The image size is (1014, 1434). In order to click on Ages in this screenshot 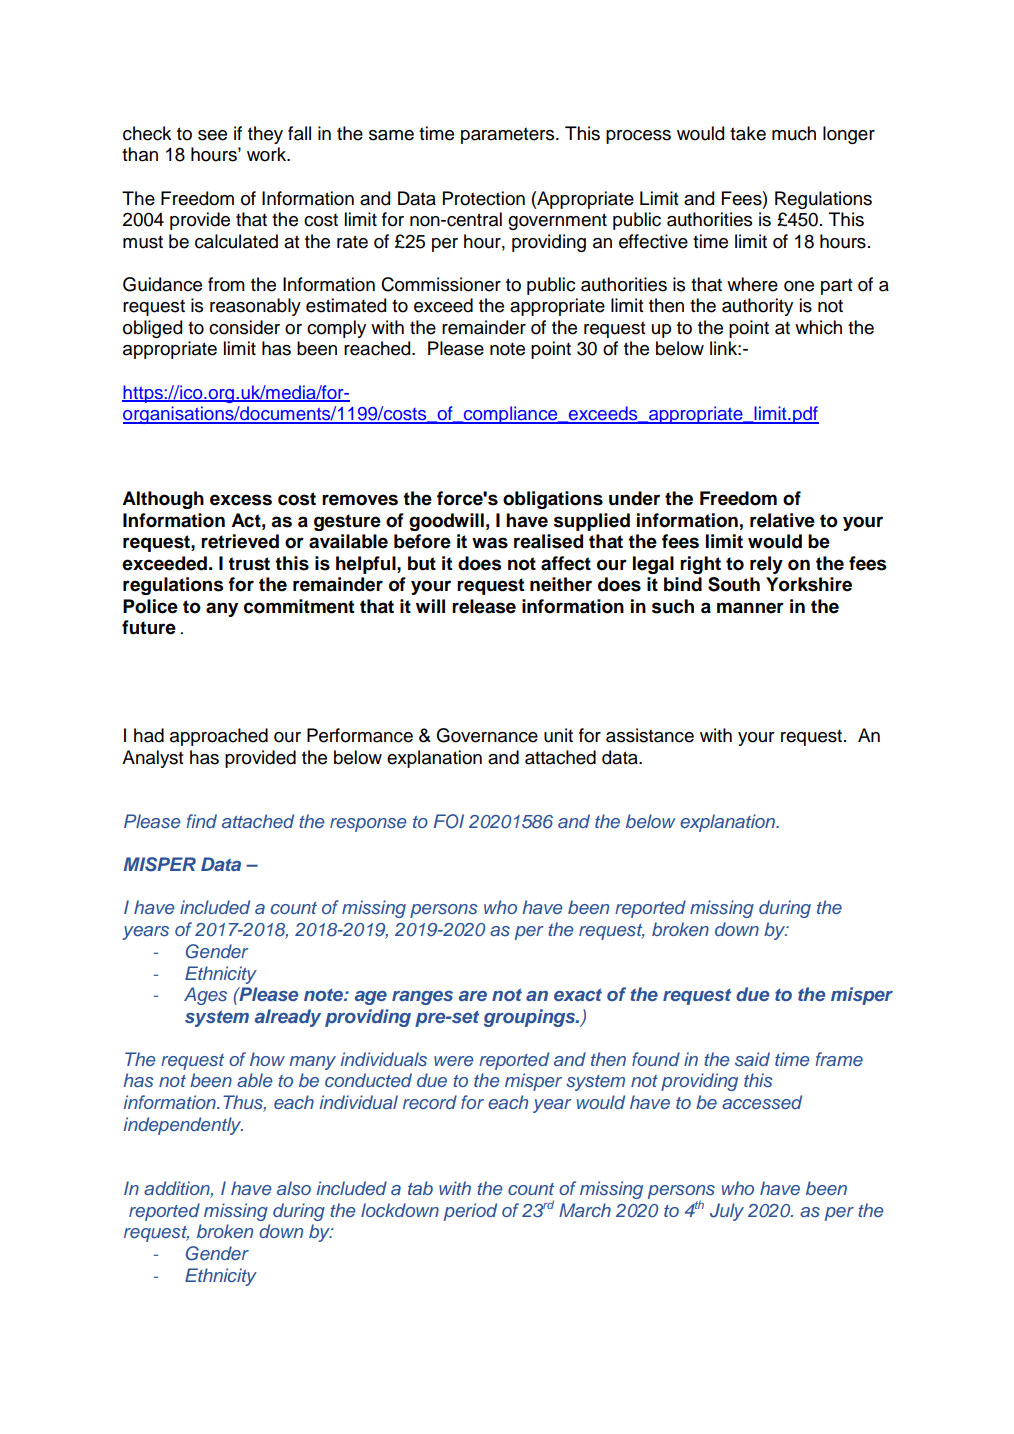, I will do `click(205, 996)`.
